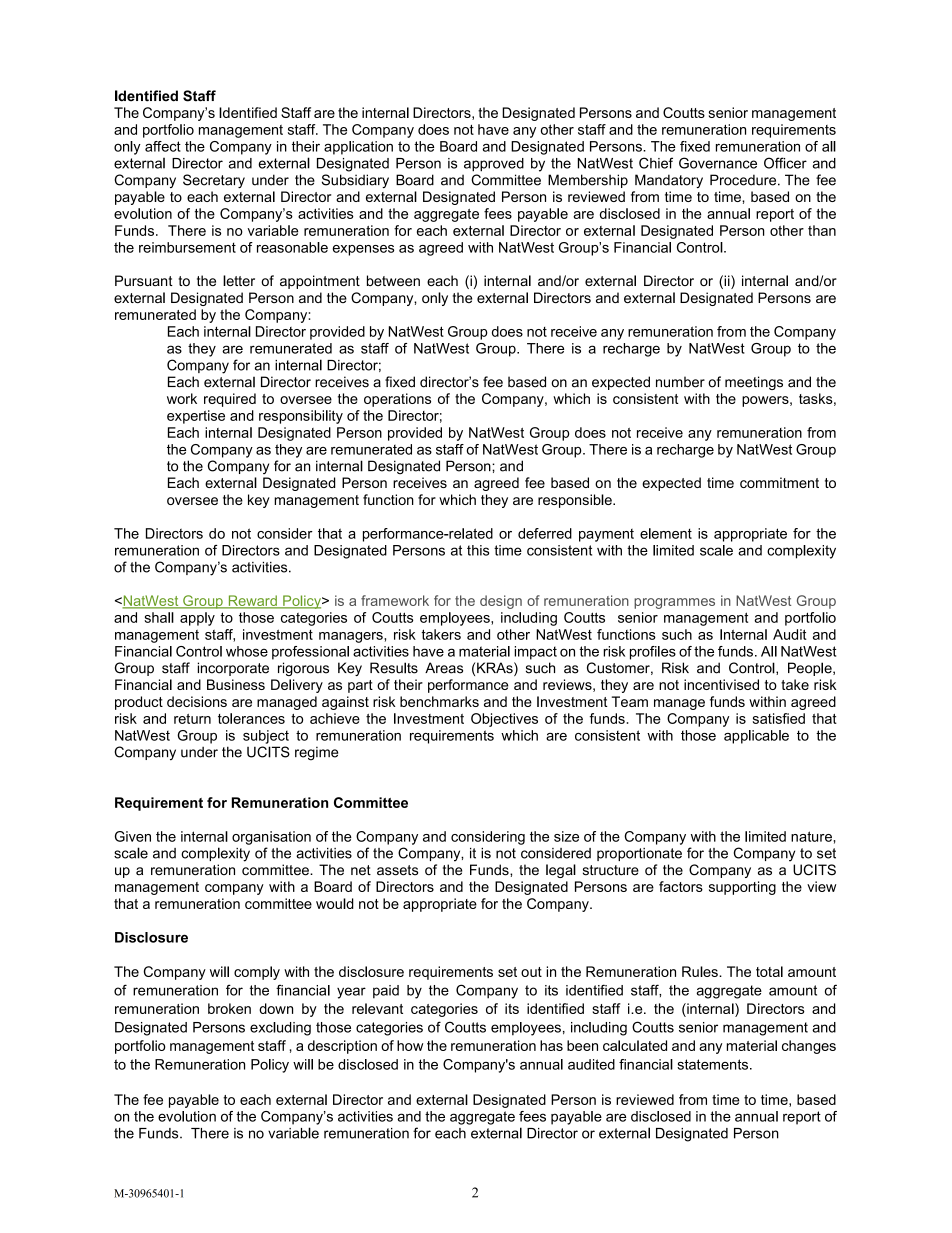 Image resolution: width=952 pixels, height=1233 pixels. What do you see at coordinates (271, 838) in the document?
I see `organisation` at bounding box center [271, 838].
